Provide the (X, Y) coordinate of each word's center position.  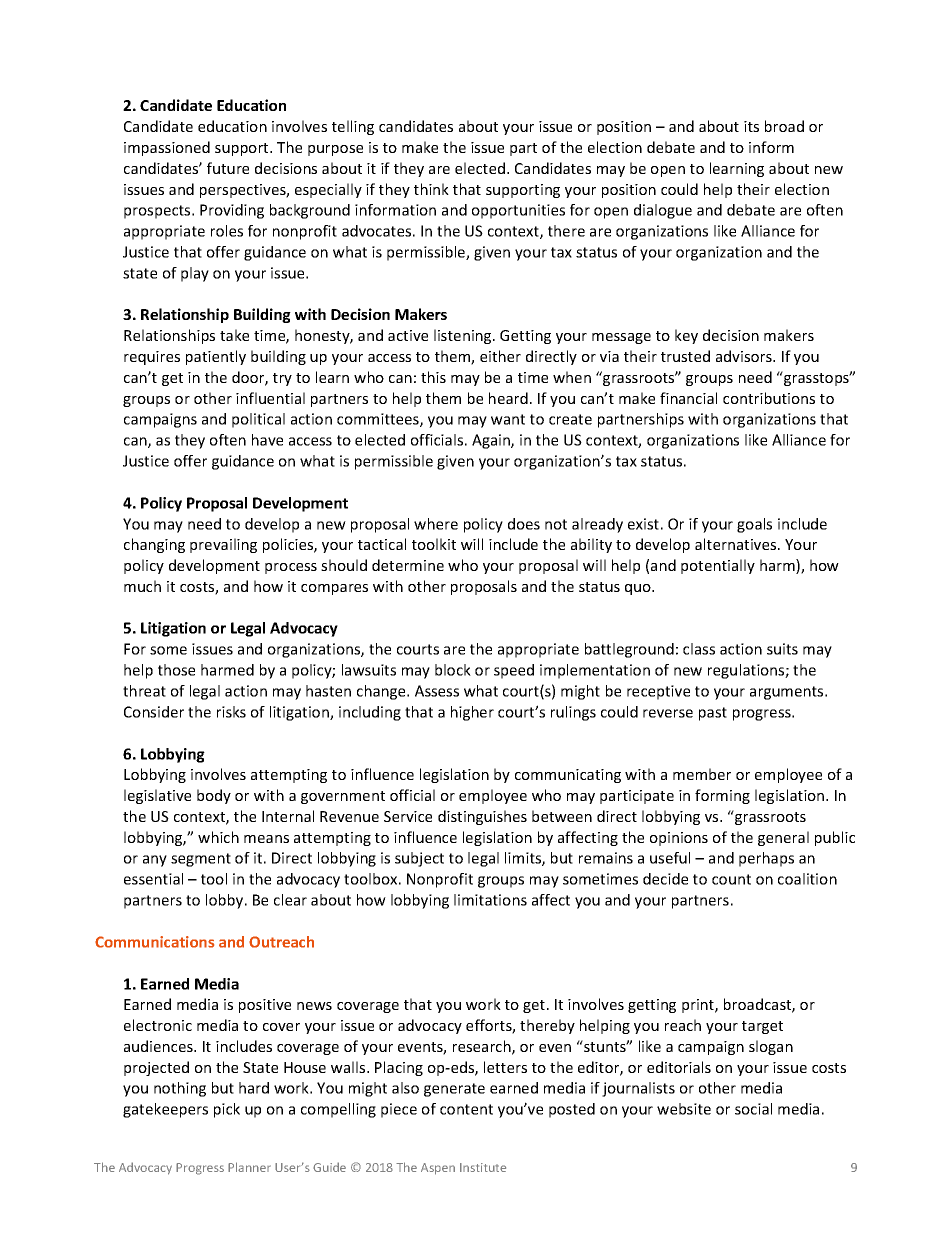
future (228, 168)
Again (492, 441)
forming (722, 796)
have (267, 440)
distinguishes (482, 817)
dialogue (663, 211)
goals (754, 525)
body (214, 796)
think (431, 189)
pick (227, 1110)
